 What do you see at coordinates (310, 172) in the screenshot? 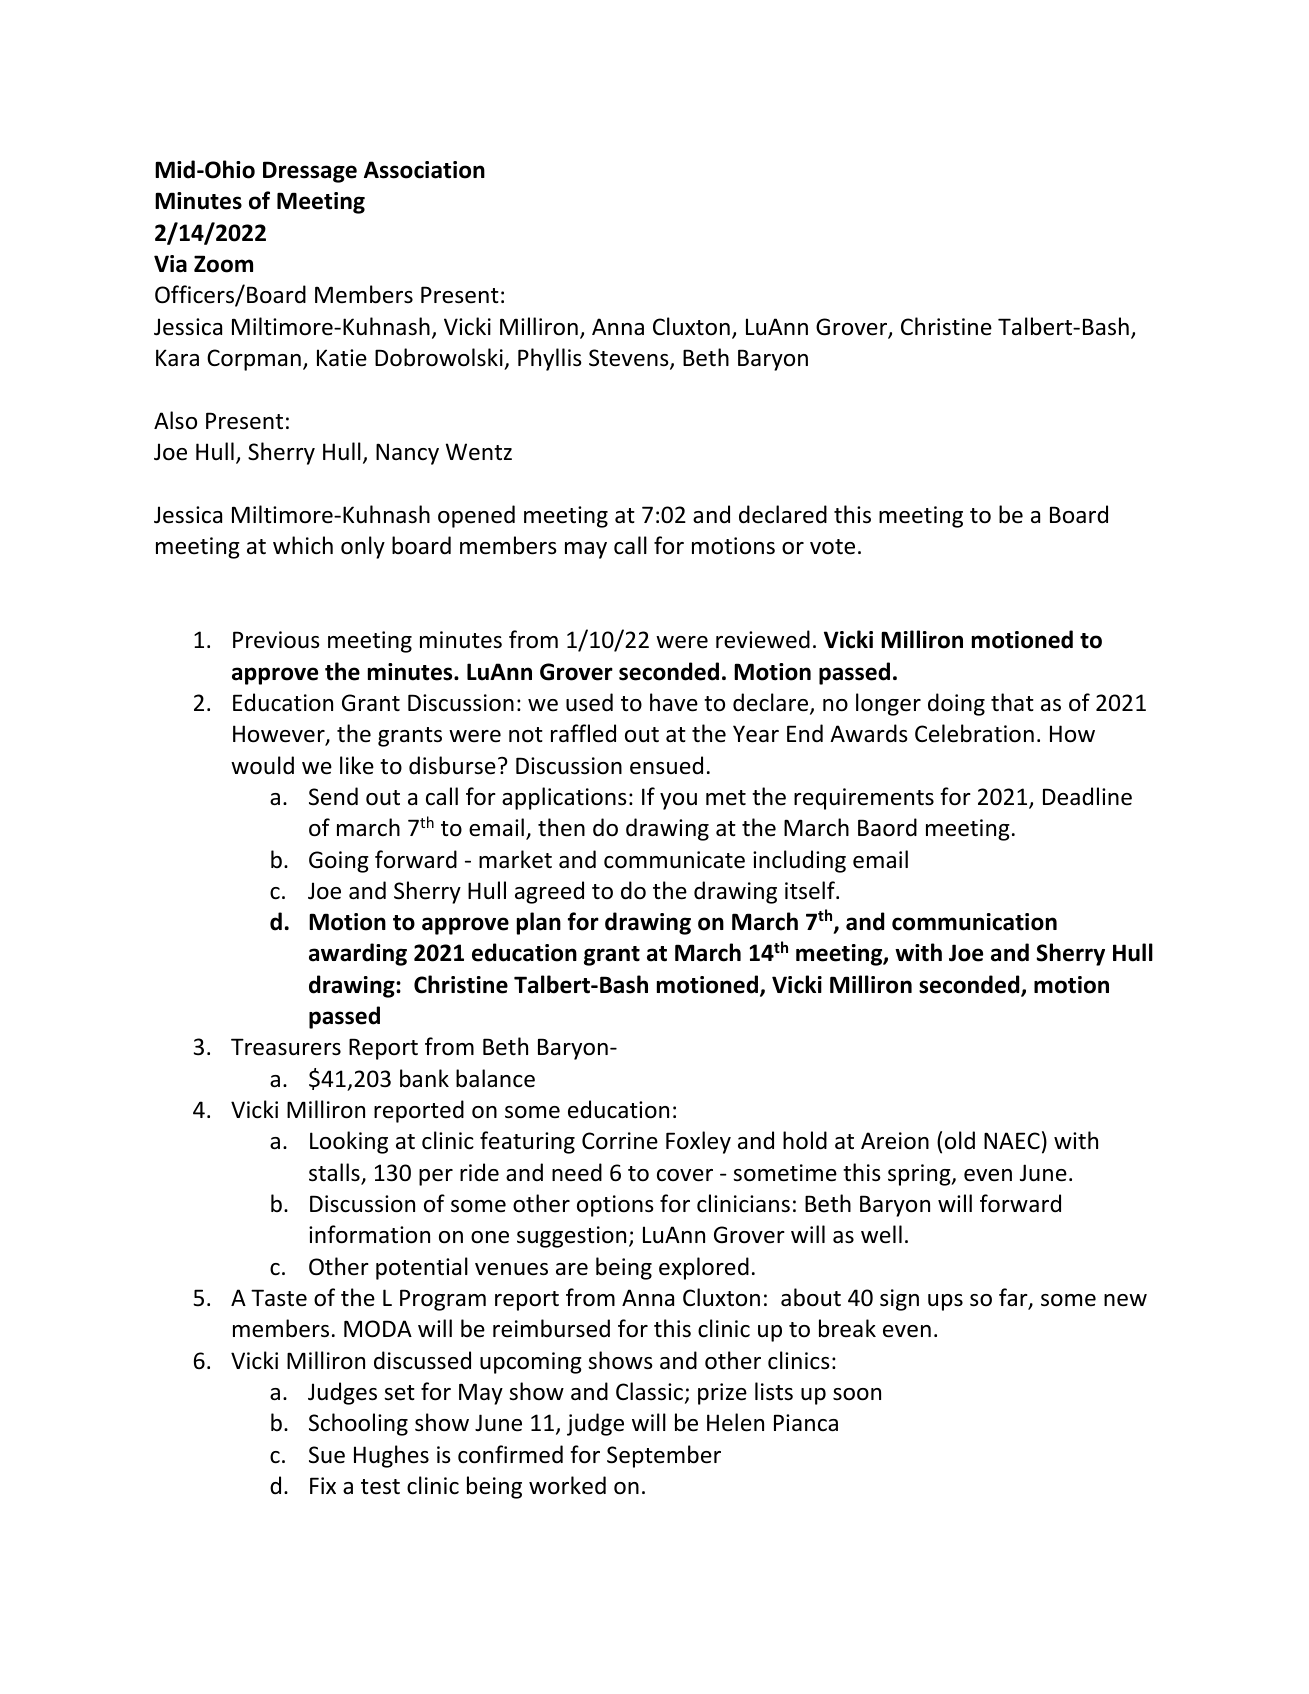
I see `Dressage` at bounding box center [310, 172].
